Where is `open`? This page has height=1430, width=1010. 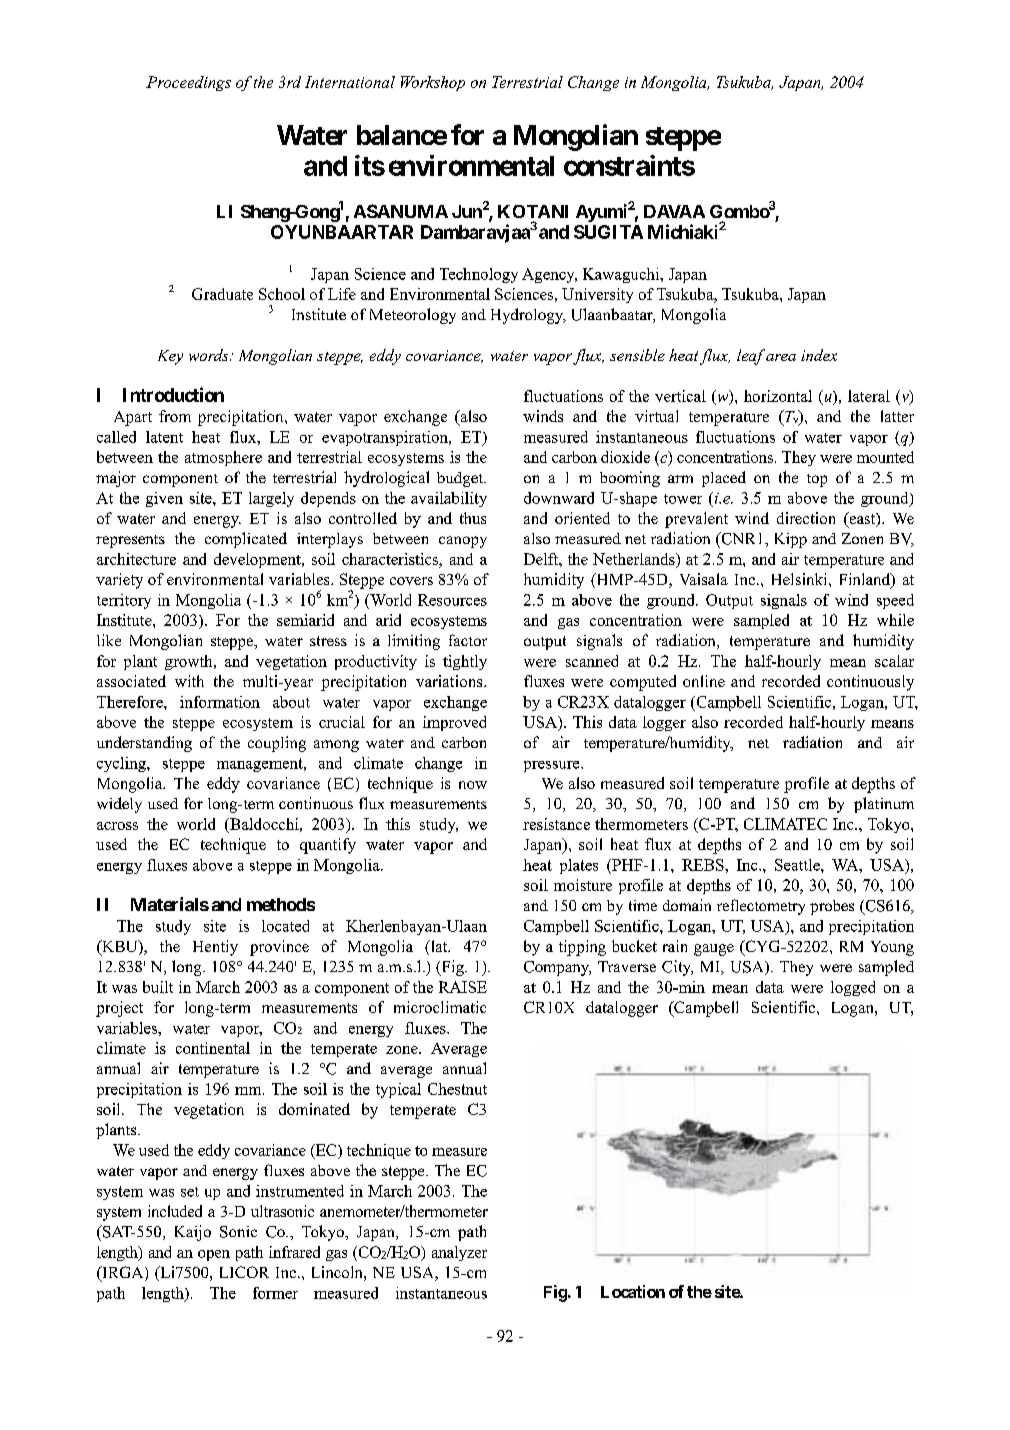 open is located at coordinates (214, 1255).
